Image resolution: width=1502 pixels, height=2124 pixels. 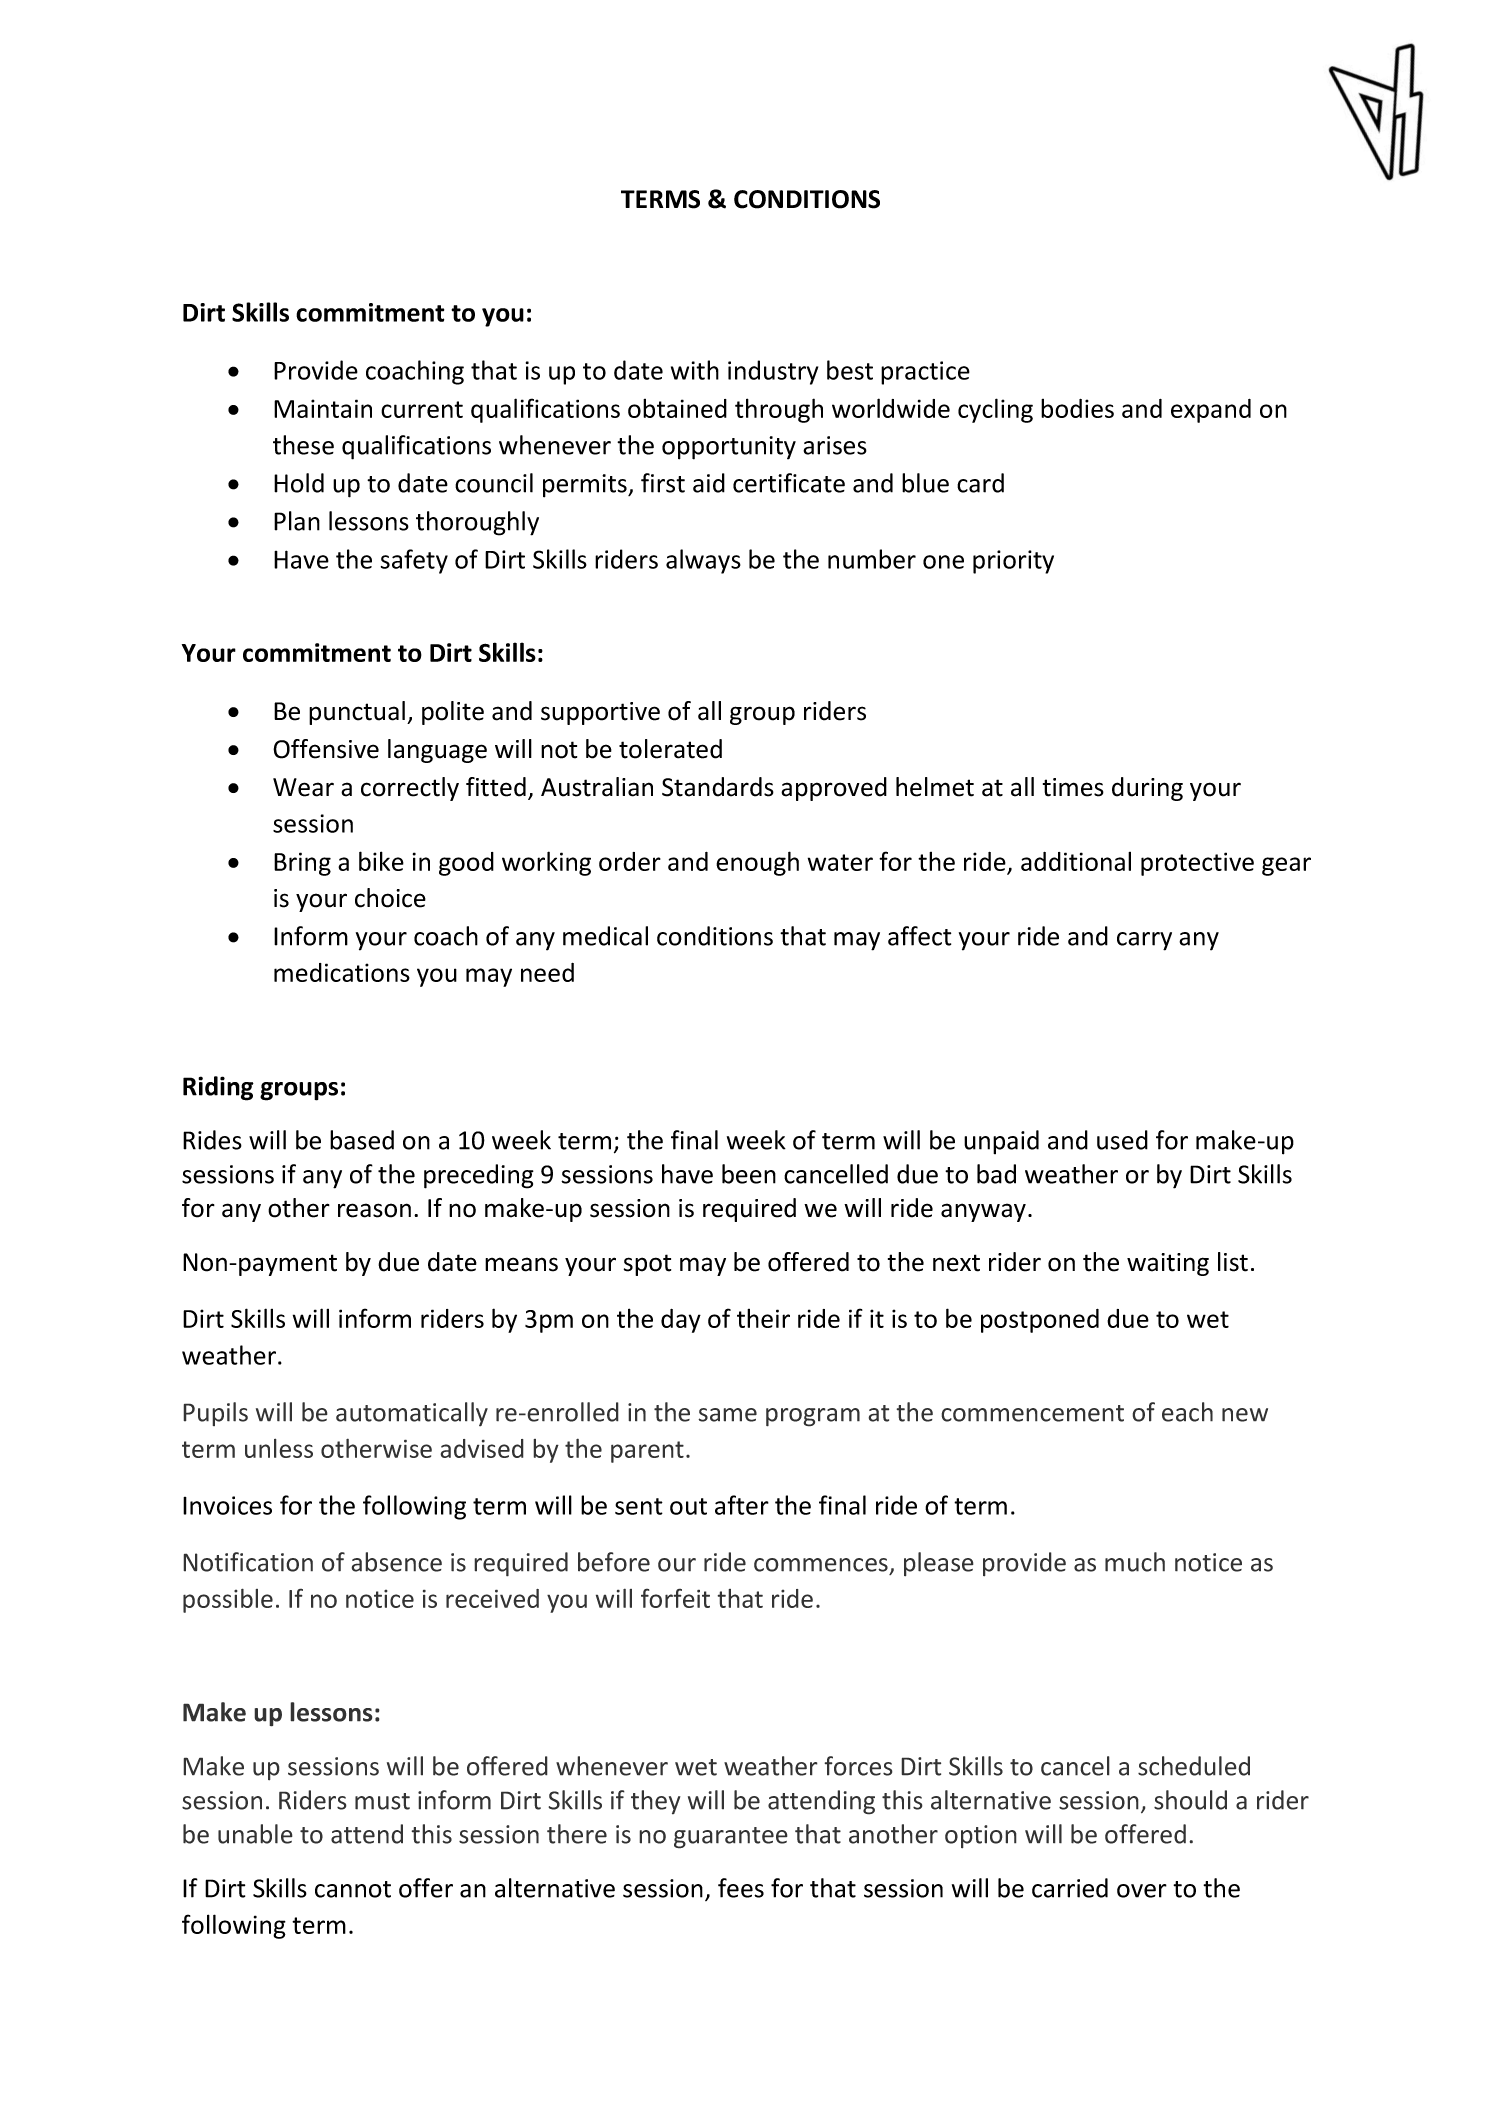 What do you see at coordinates (1142, 1891) in the page?
I see `over` at bounding box center [1142, 1891].
